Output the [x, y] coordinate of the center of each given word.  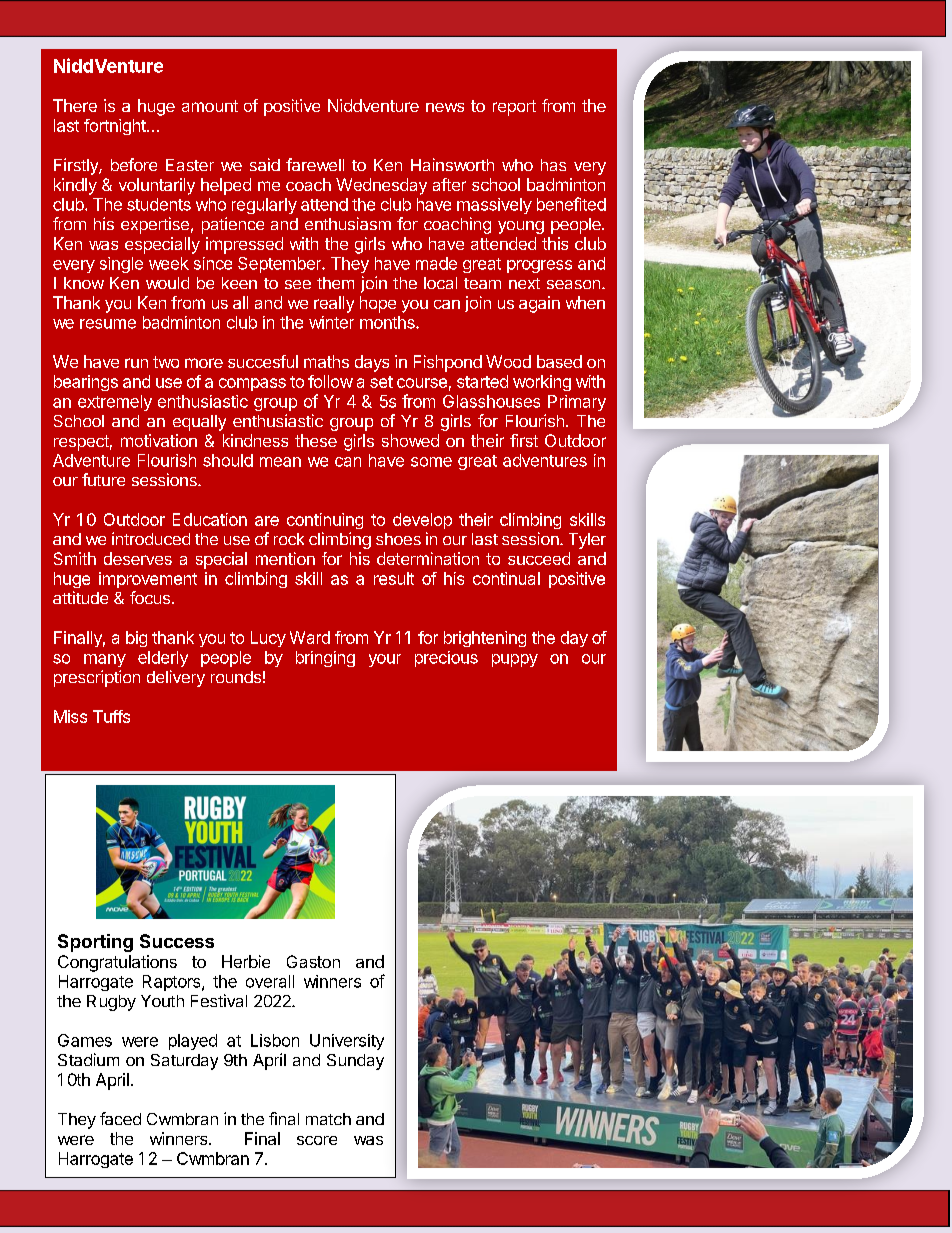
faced [120, 1118]
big [136, 639]
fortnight [116, 127]
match [328, 1119]
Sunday [355, 1062]
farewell [315, 164]
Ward [310, 637]
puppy [515, 660]
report [514, 108]
